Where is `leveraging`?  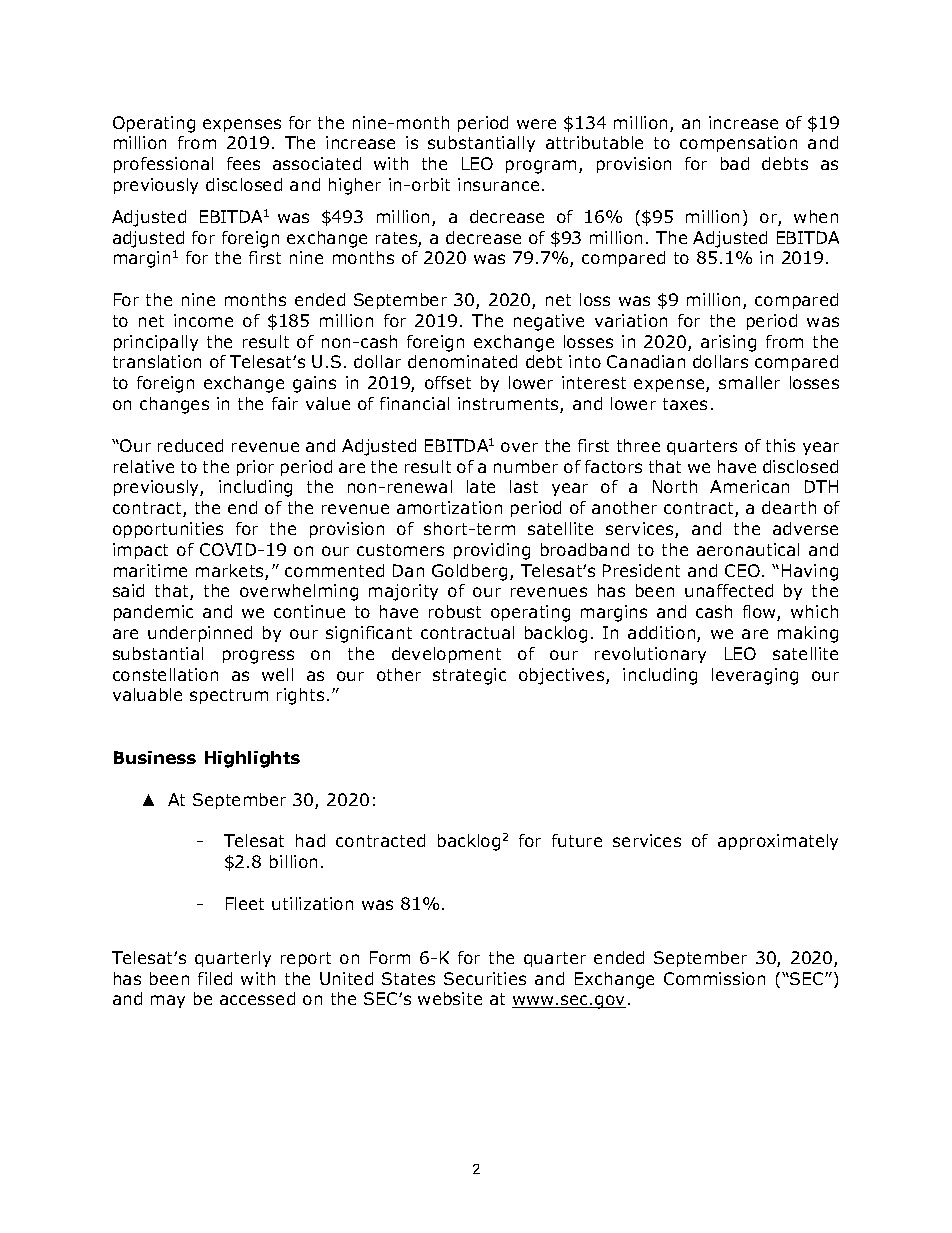 leveraging is located at coordinates (755, 676).
